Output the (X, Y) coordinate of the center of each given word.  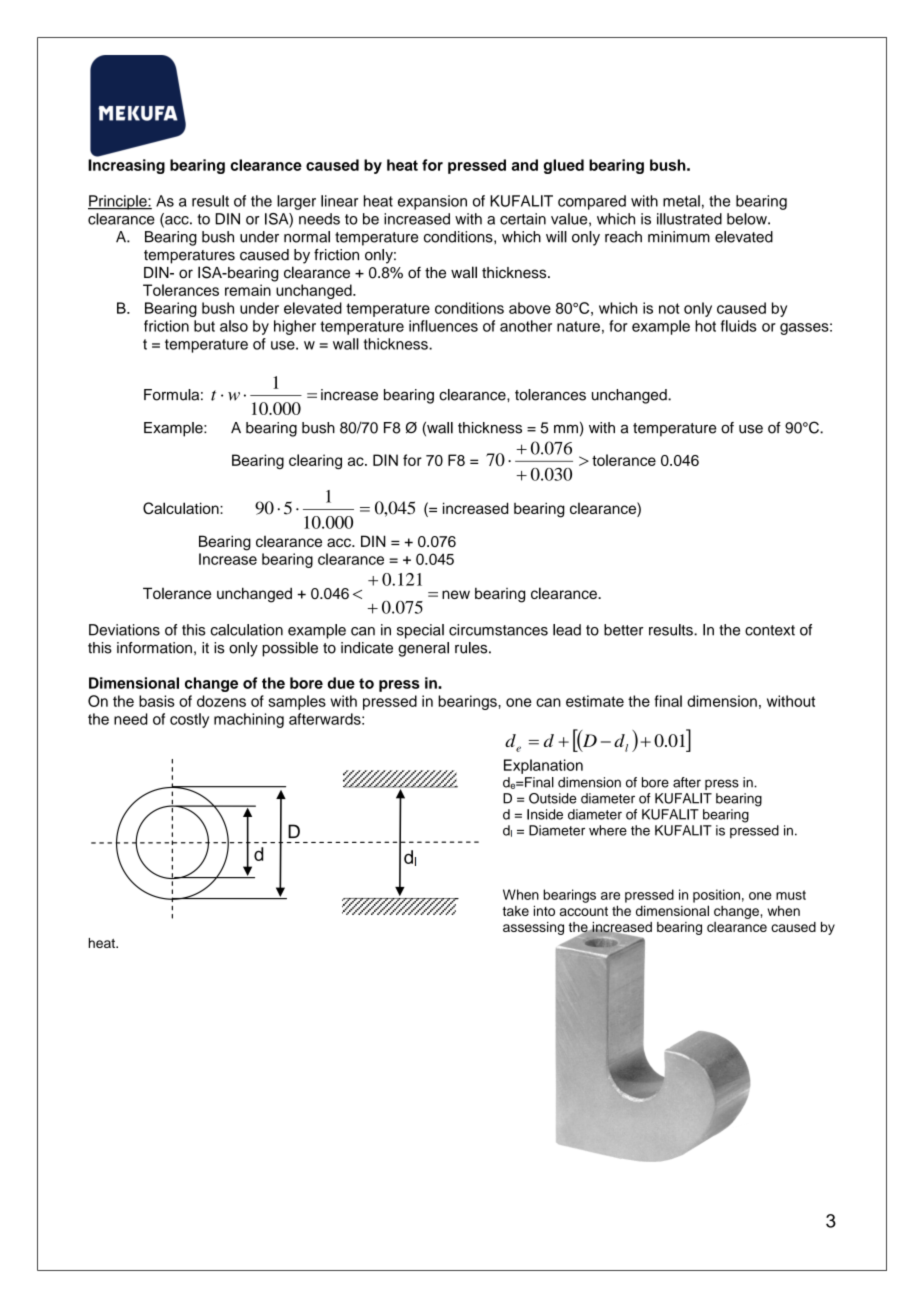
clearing (315, 461)
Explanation (543, 766)
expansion (432, 202)
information (154, 648)
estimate (595, 701)
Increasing (126, 166)
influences (443, 326)
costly (189, 720)
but (204, 326)
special (420, 631)
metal (681, 201)
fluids (739, 326)
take (516, 911)
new (456, 594)
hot (705, 326)
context (770, 630)
